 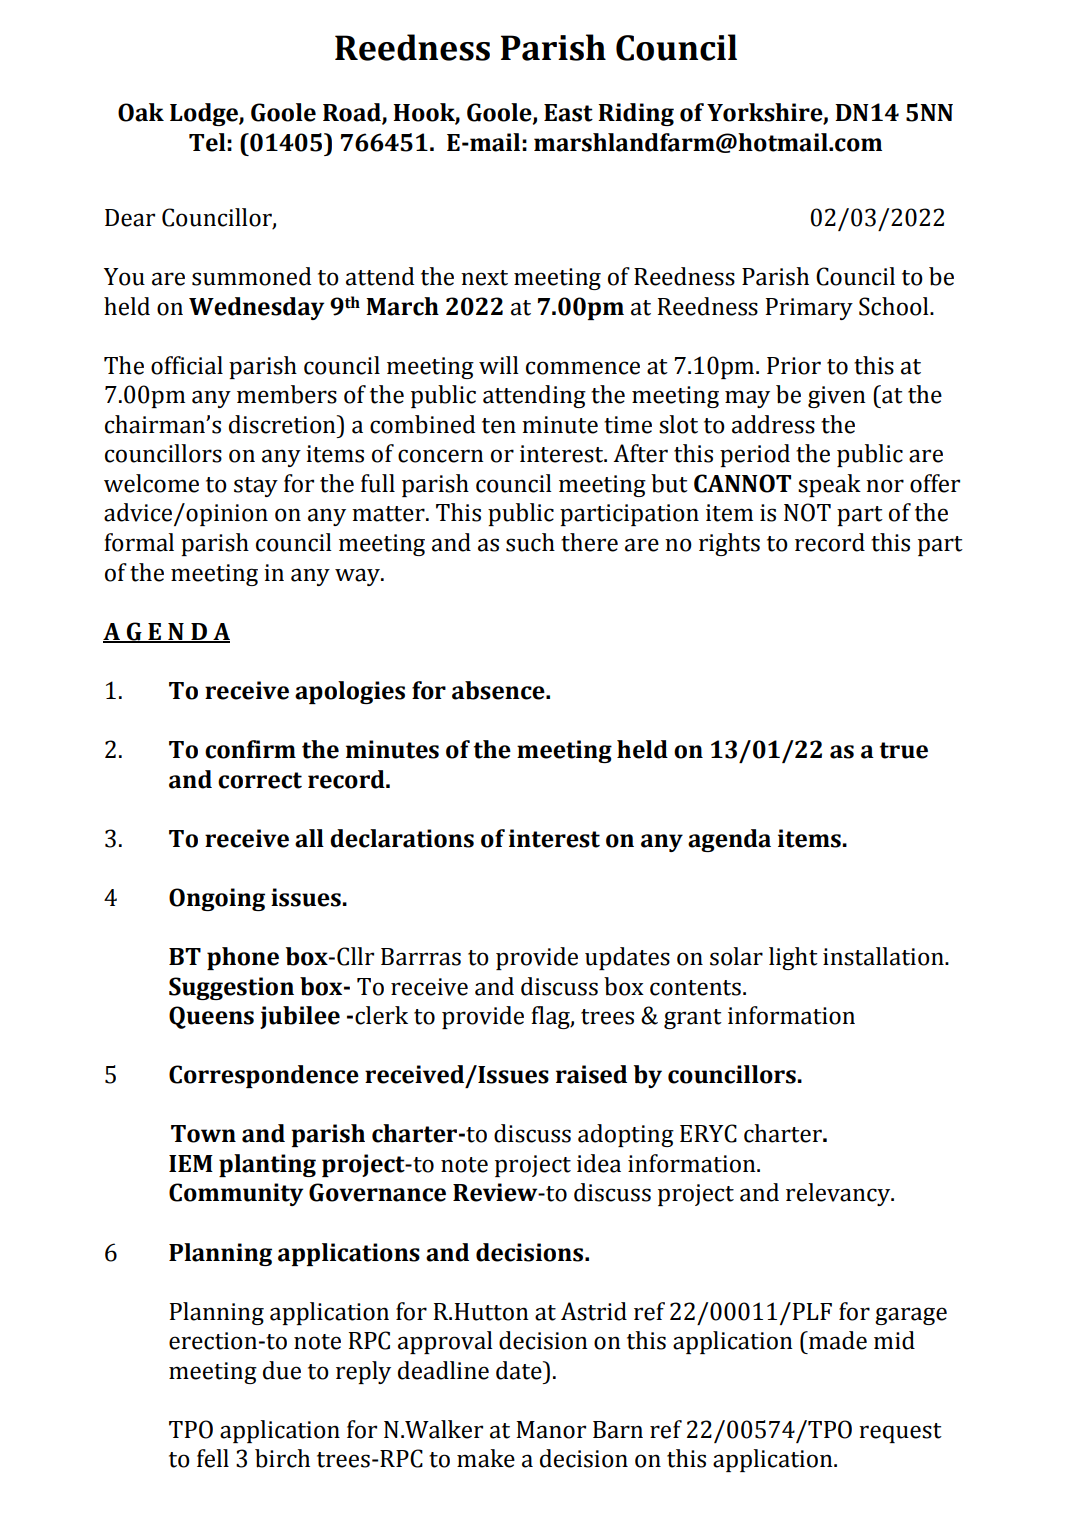 I want to click on declarations, so click(x=402, y=838).
